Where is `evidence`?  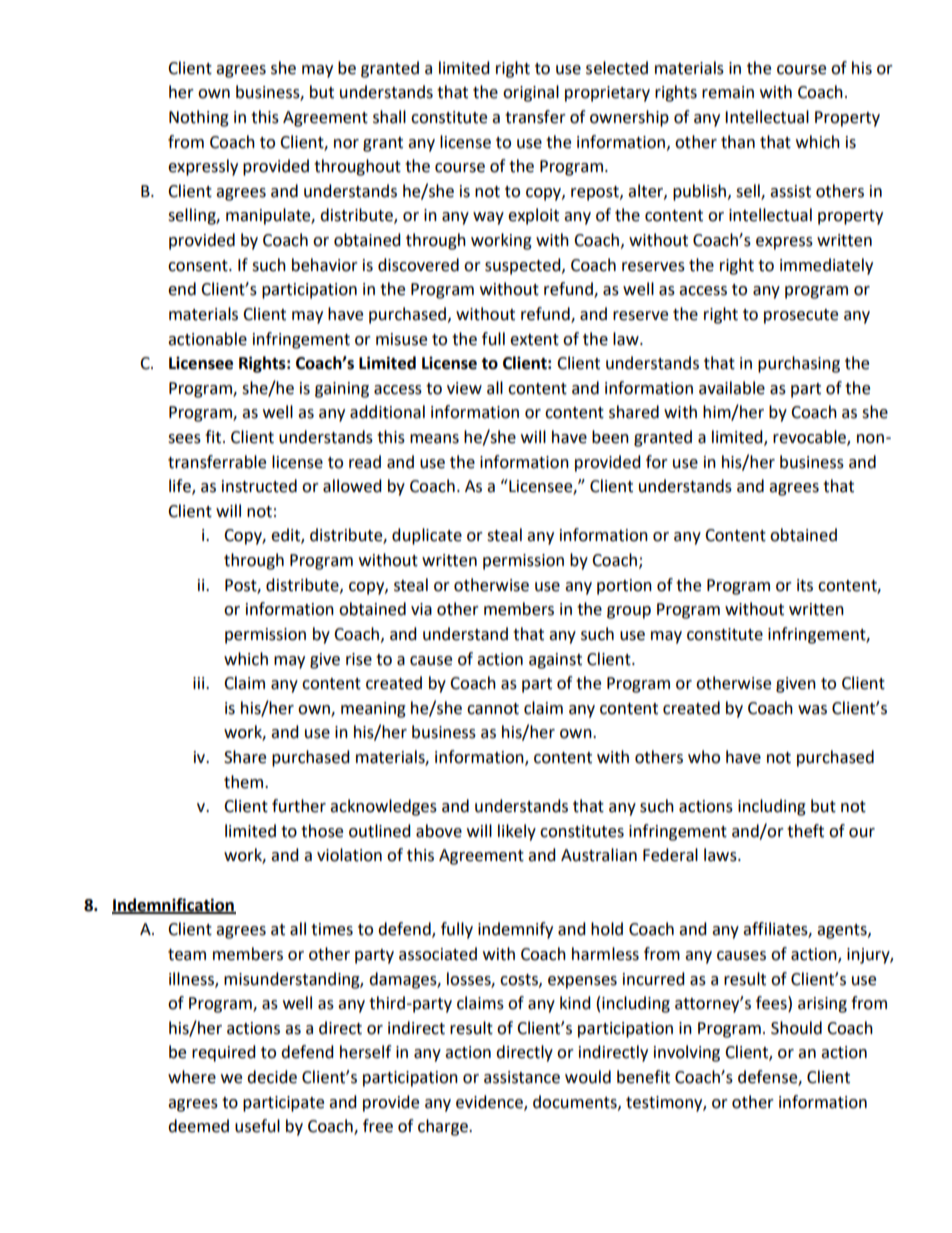 evidence is located at coordinates (490, 1102).
